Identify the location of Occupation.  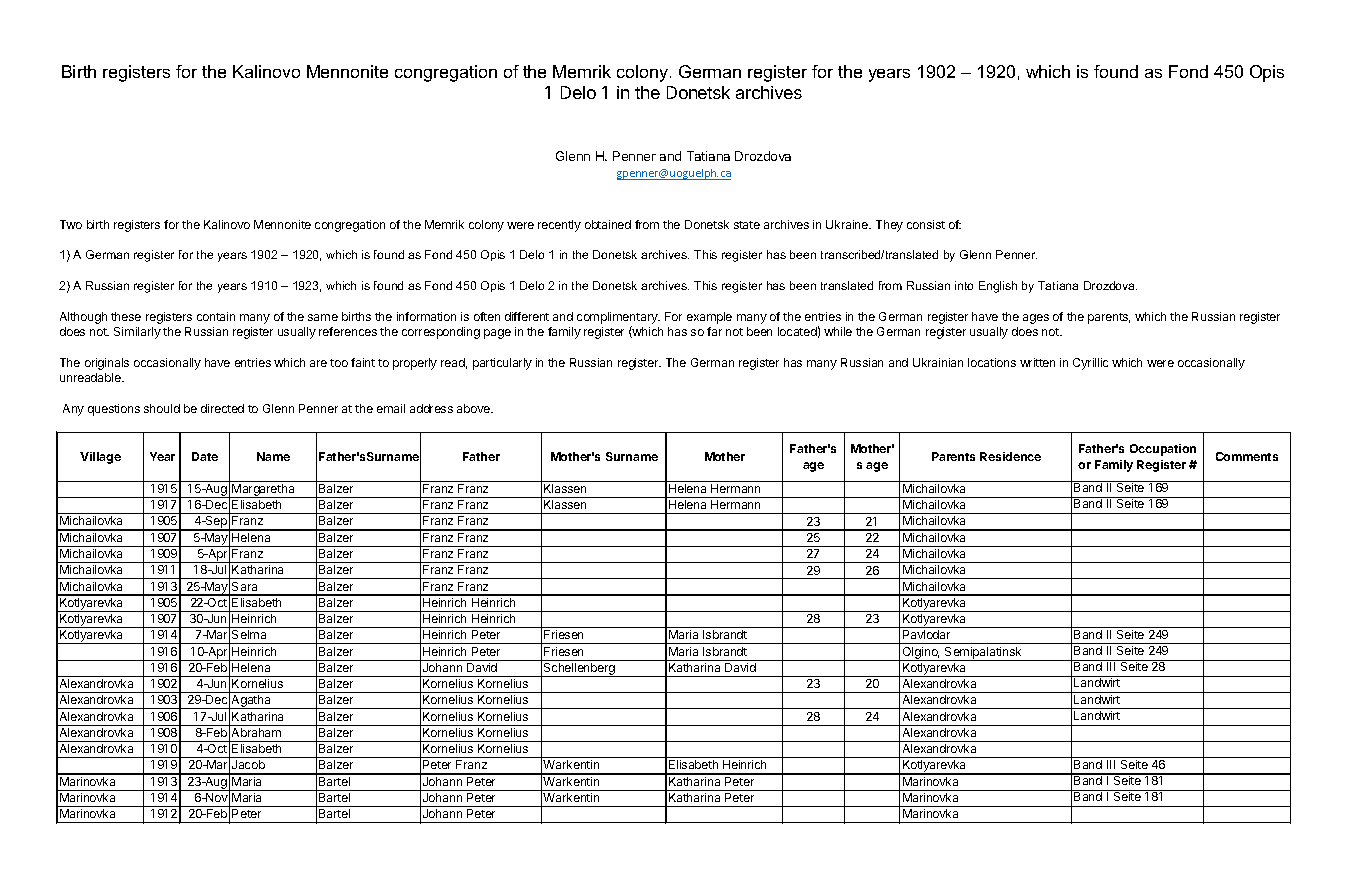
(1163, 450).
